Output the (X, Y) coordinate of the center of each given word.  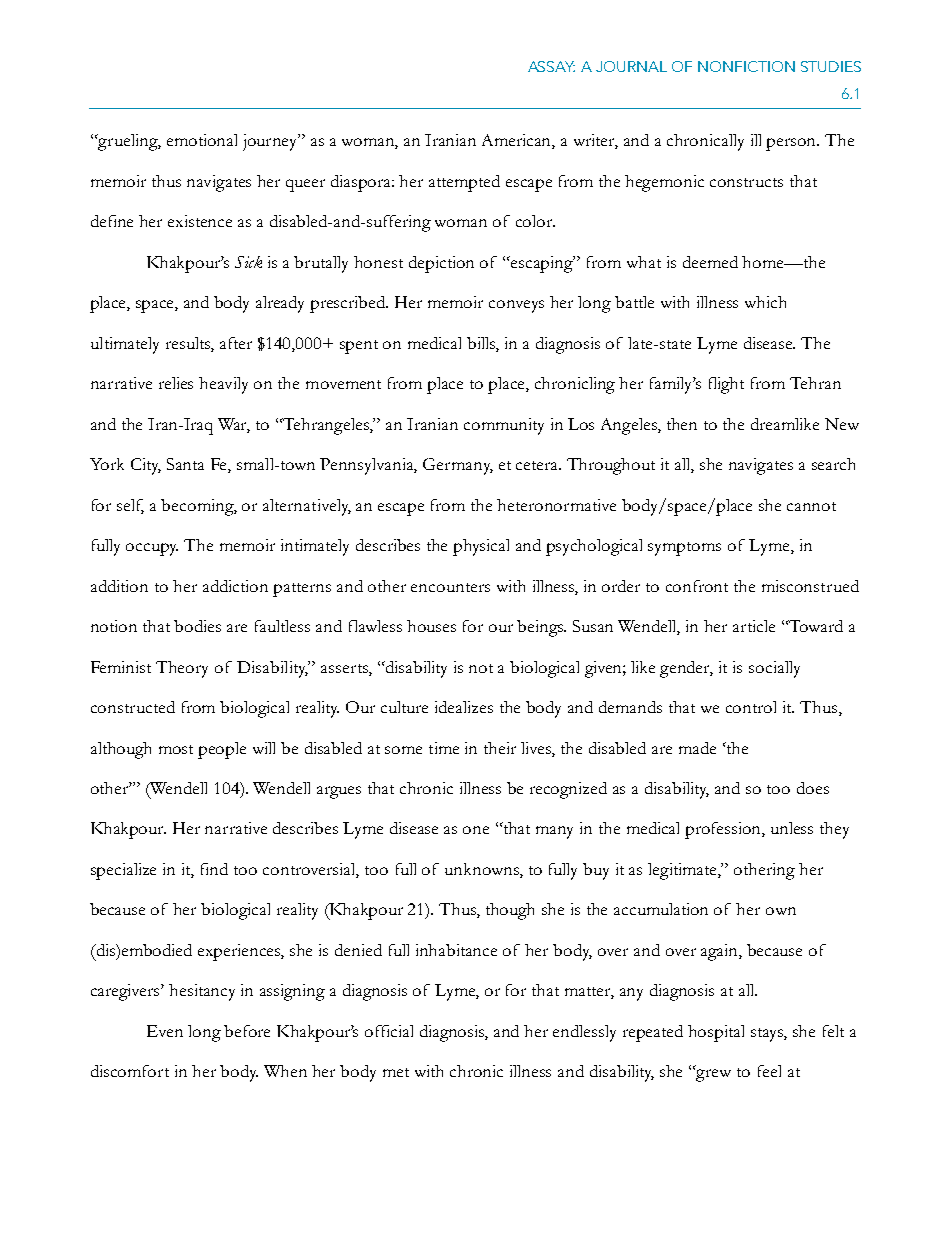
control (751, 707)
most (176, 749)
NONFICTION (746, 66)
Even (165, 1031)
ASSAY (551, 66)
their (500, 748)
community (504, 426)
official (389, 1031)
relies (176, 383)
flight (726, 385)
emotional (202, 140)
